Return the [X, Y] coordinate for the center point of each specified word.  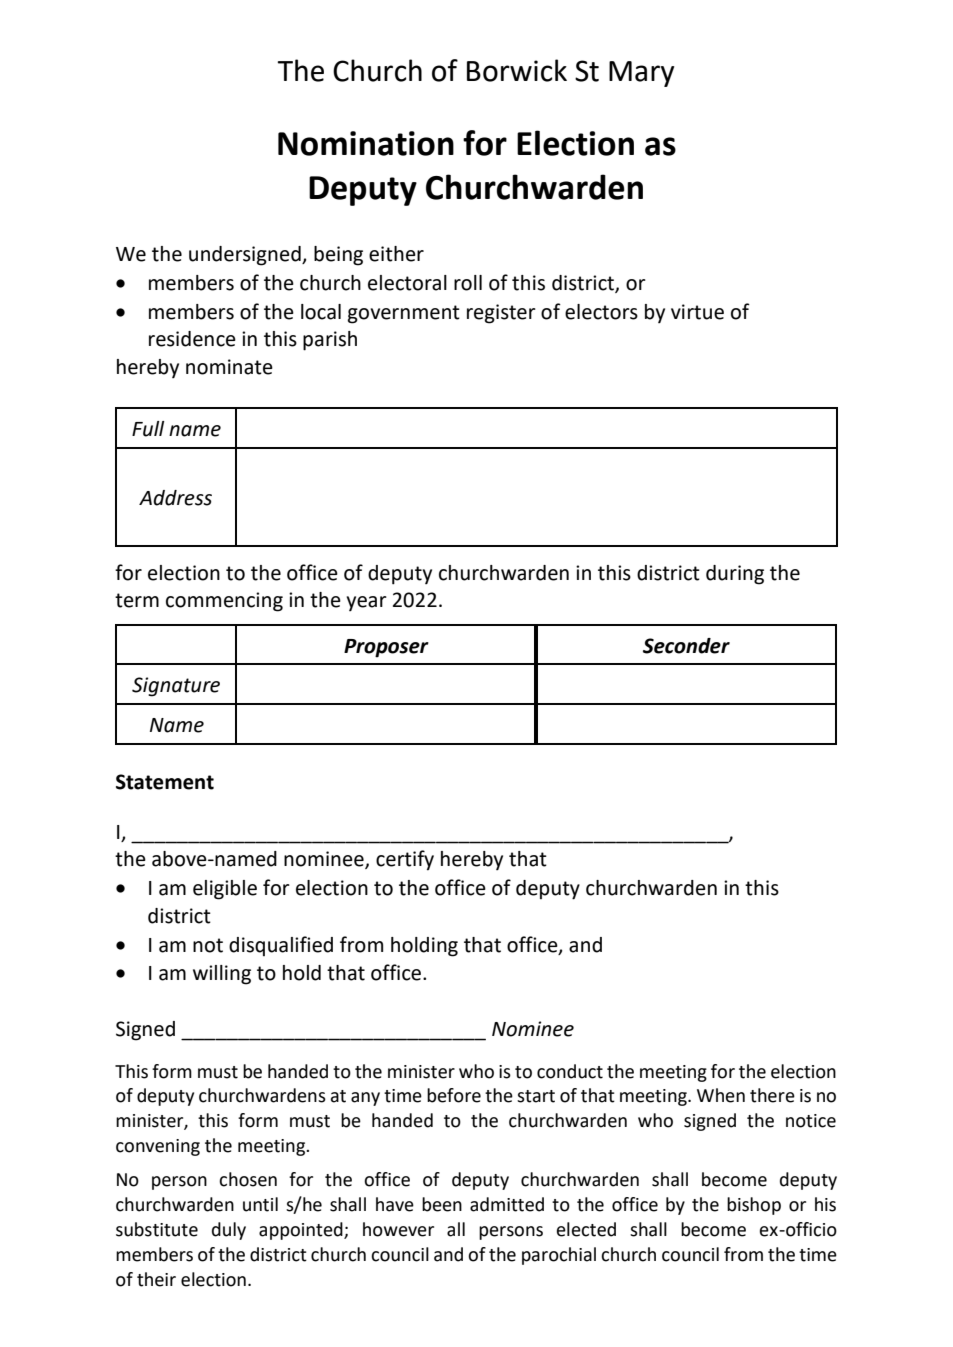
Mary [641, 74]
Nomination [366, 143]
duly [229, 1231]
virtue [697, 312]
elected [586, 1229]
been [442, 1204]
